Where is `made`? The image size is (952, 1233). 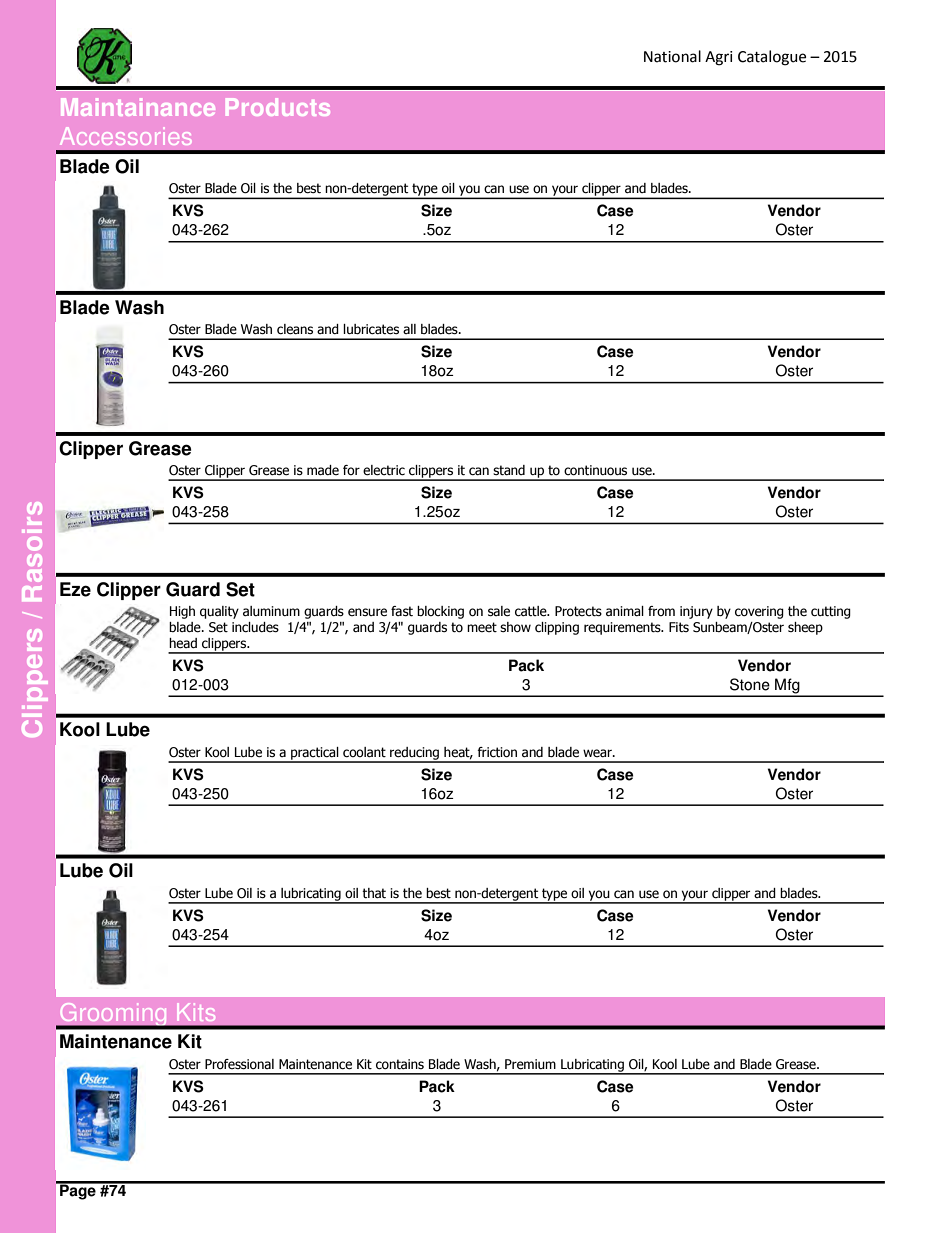 made is located at coordinates (323, 470).
